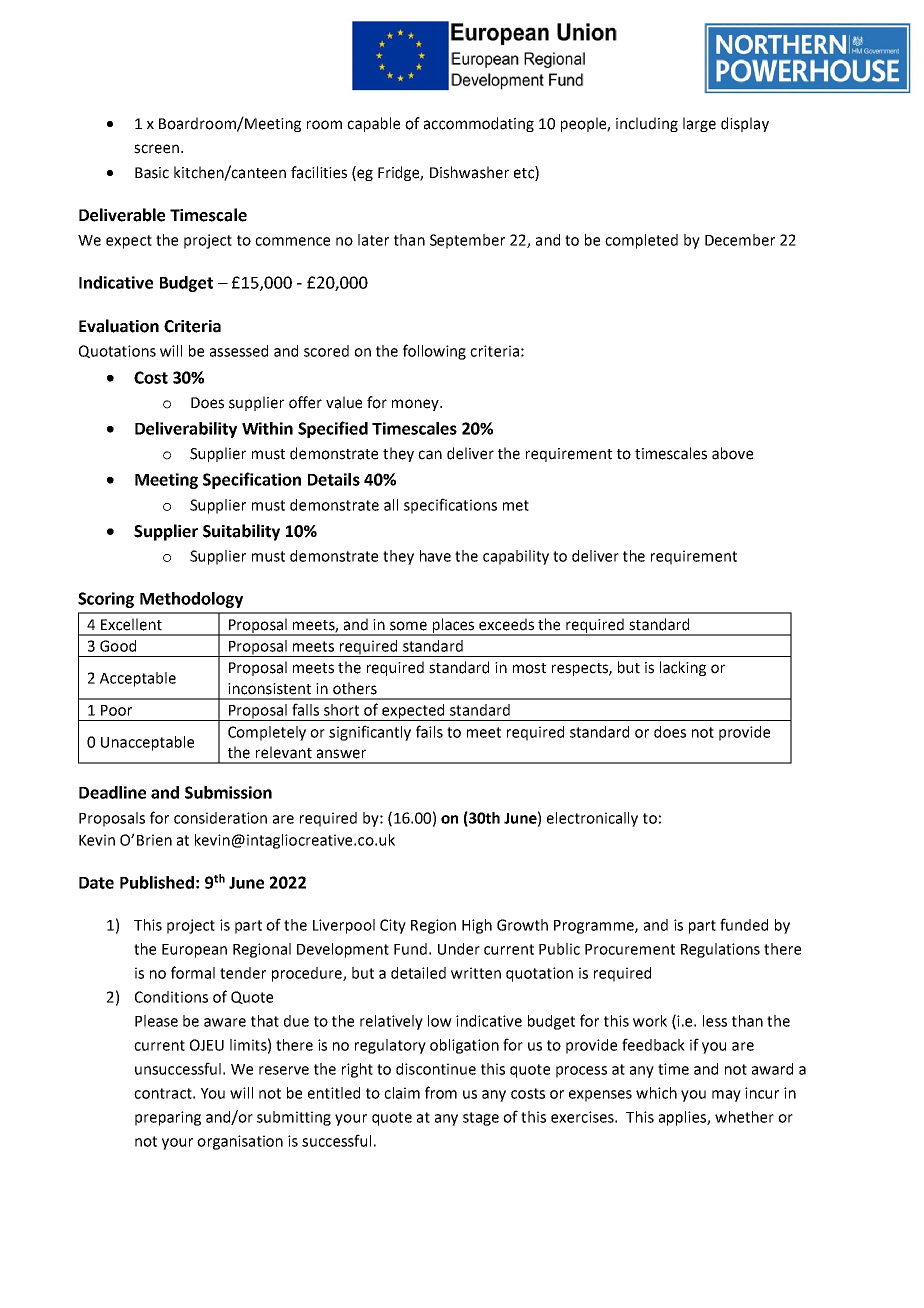  I want to click on above, so click(732, 453).
